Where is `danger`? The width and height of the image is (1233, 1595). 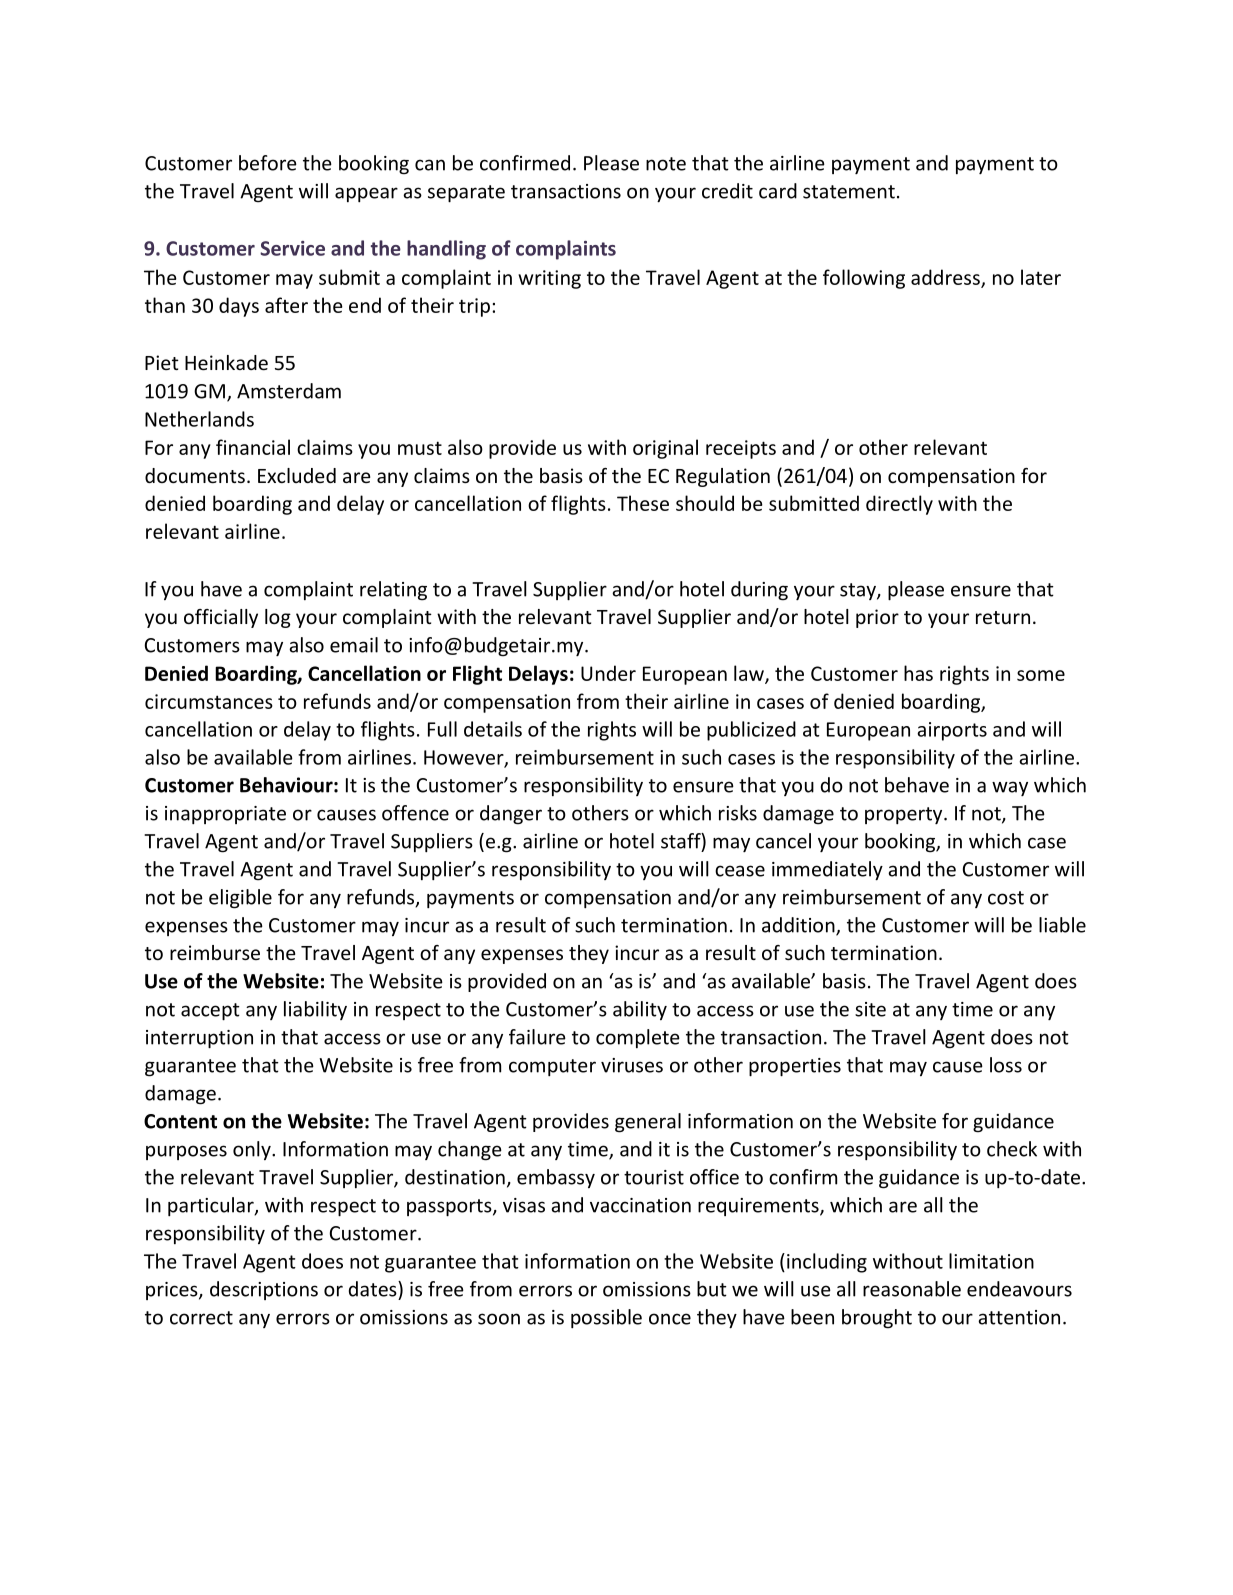 danger is located at coordinates (511, 815).
